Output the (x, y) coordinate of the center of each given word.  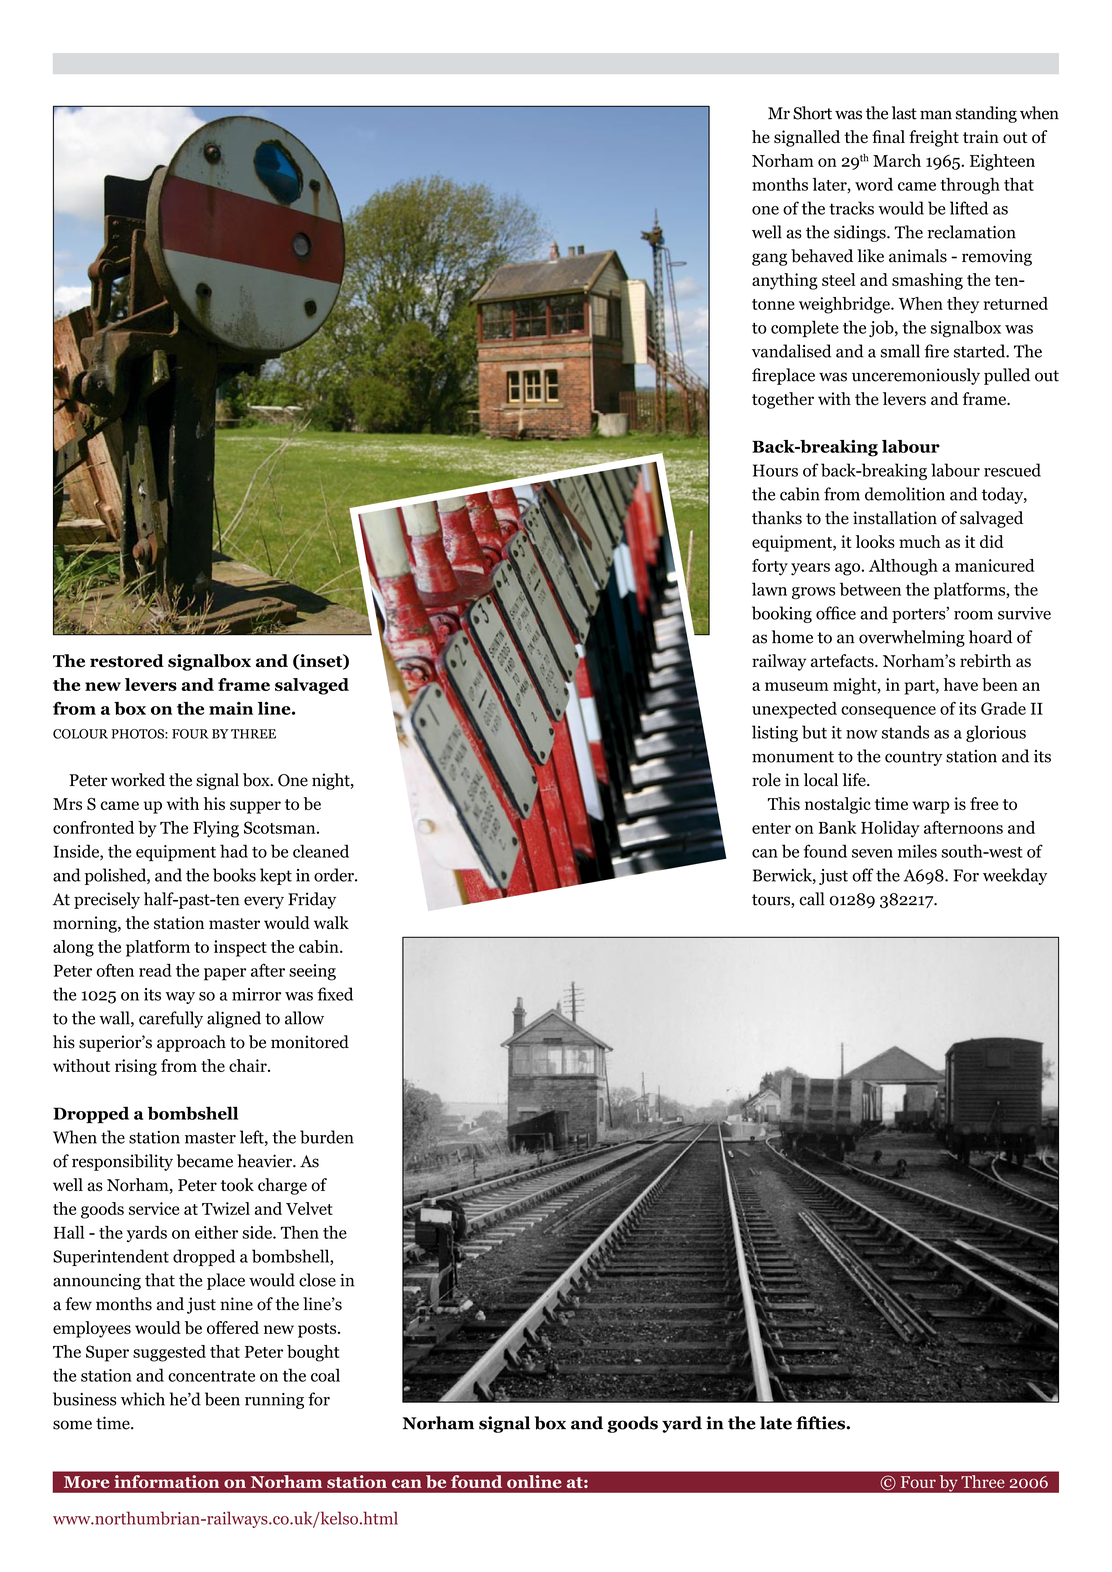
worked (138, 780)
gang (769, 259)
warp (931, 807)
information (167, 1481)
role (766, 780)
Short (812, 113)
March (897, 160)
